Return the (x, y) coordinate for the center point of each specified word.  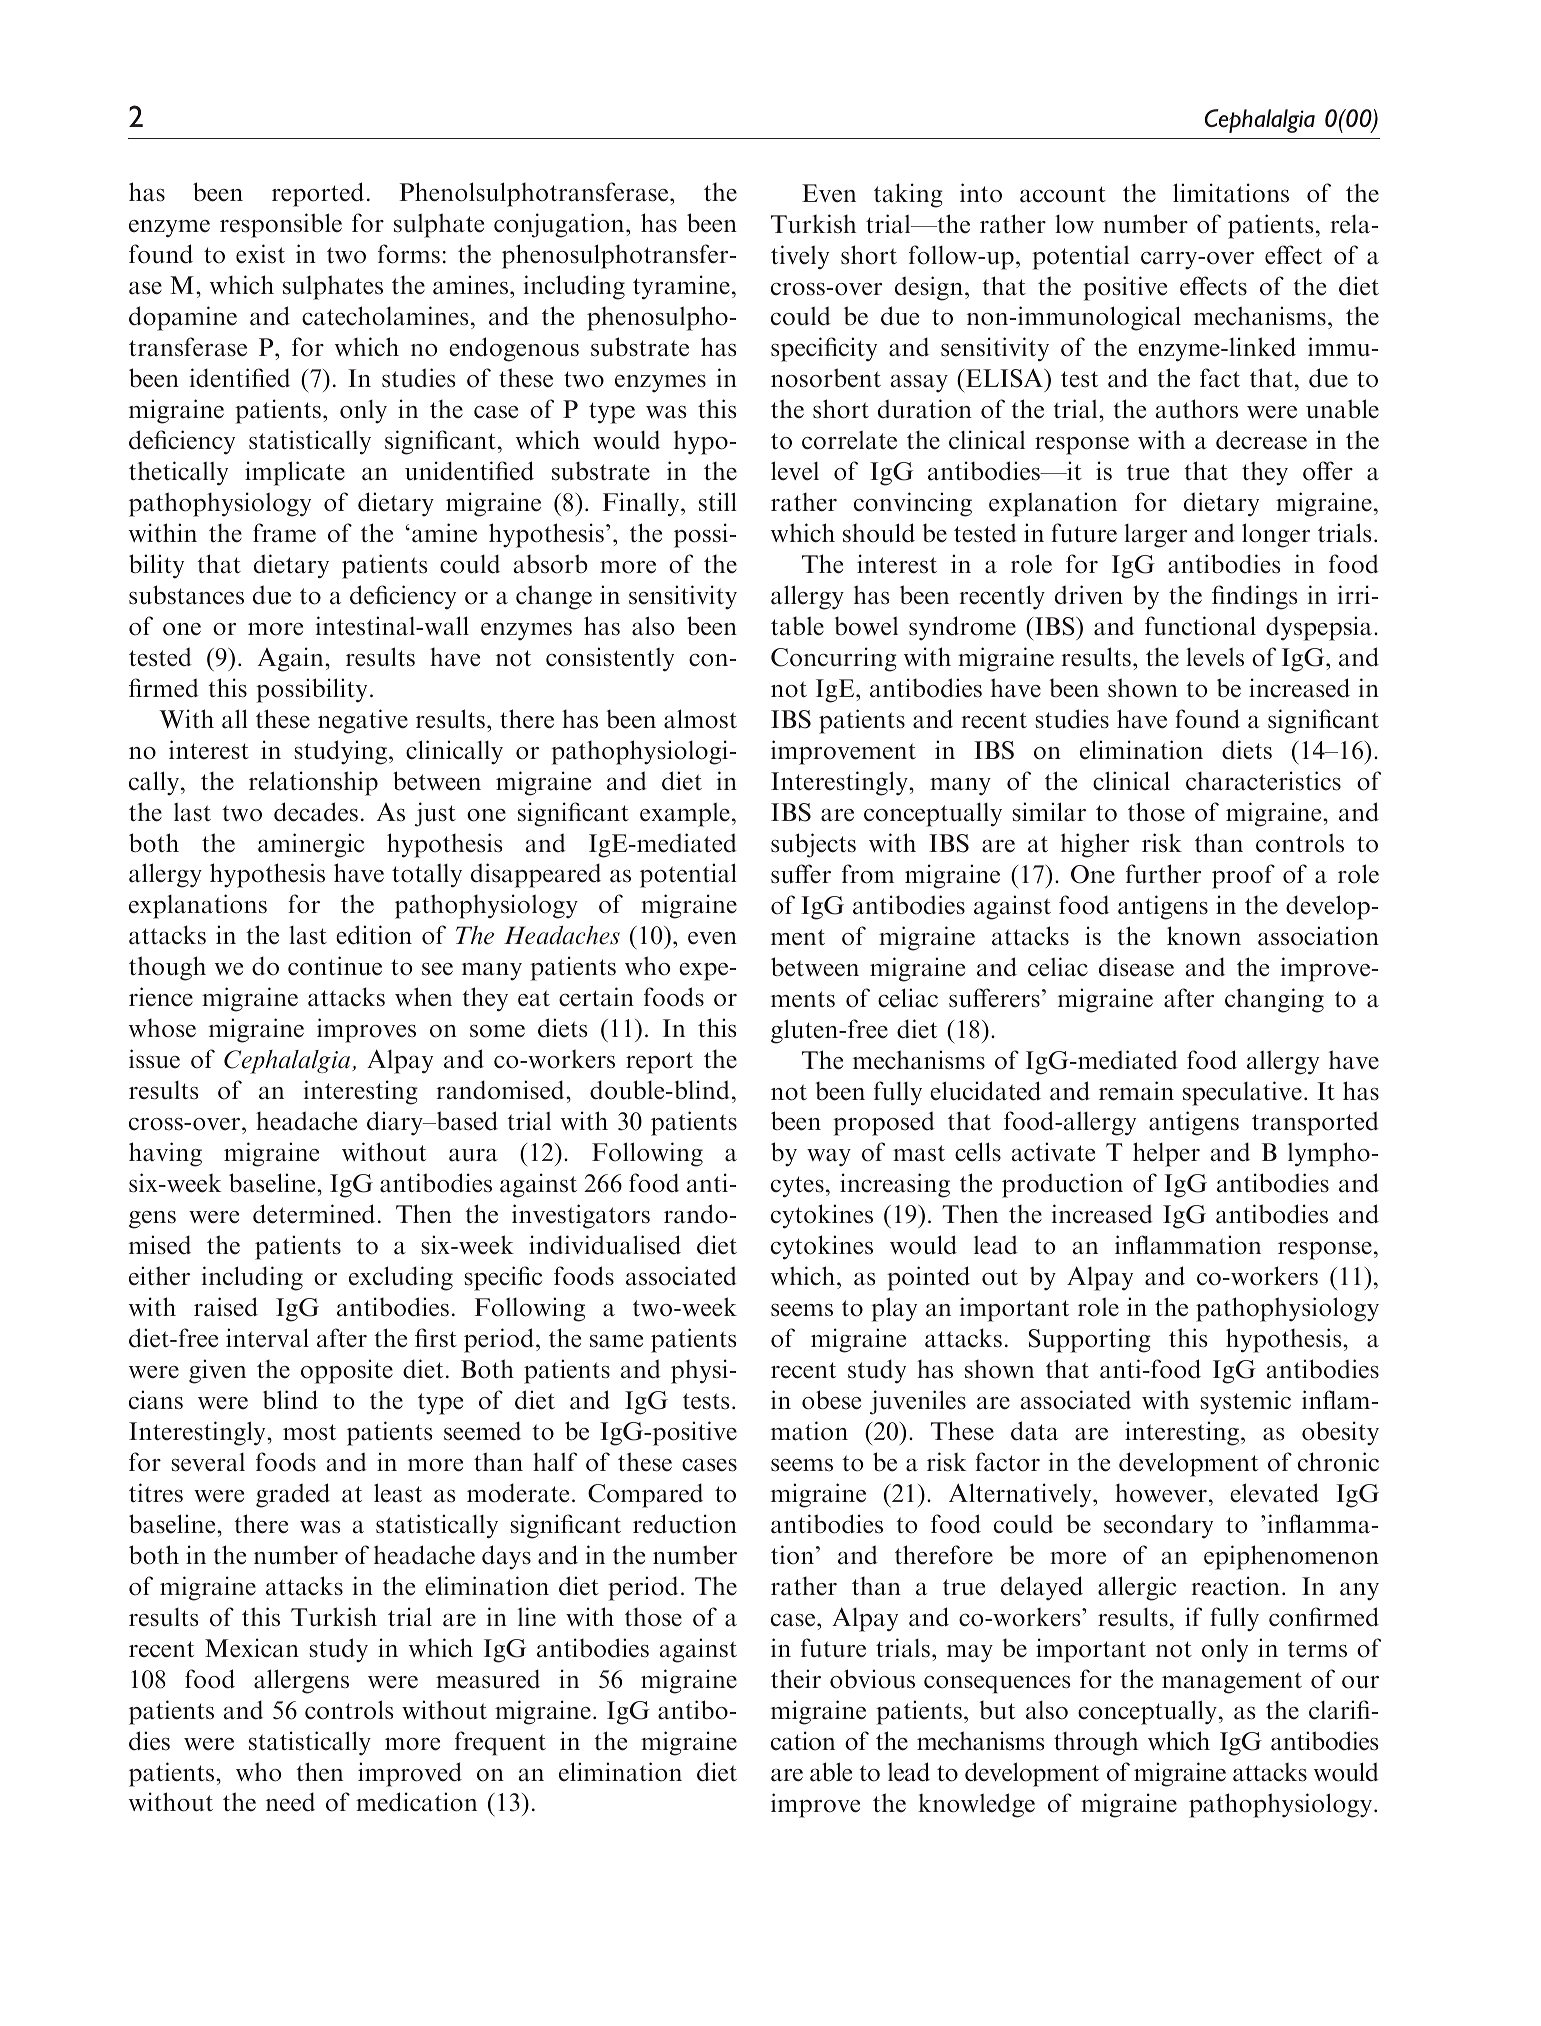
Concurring (834, 659)
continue (335, 966)
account (1063, 194)
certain (596, 997)
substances (186, 595)
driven (1089, 595)
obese (831, 1400)
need (290, 1802)
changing (1274, 1000)
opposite (347, 1371)
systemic (1246, 1402)
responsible (281, 225)
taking (908, 195)
